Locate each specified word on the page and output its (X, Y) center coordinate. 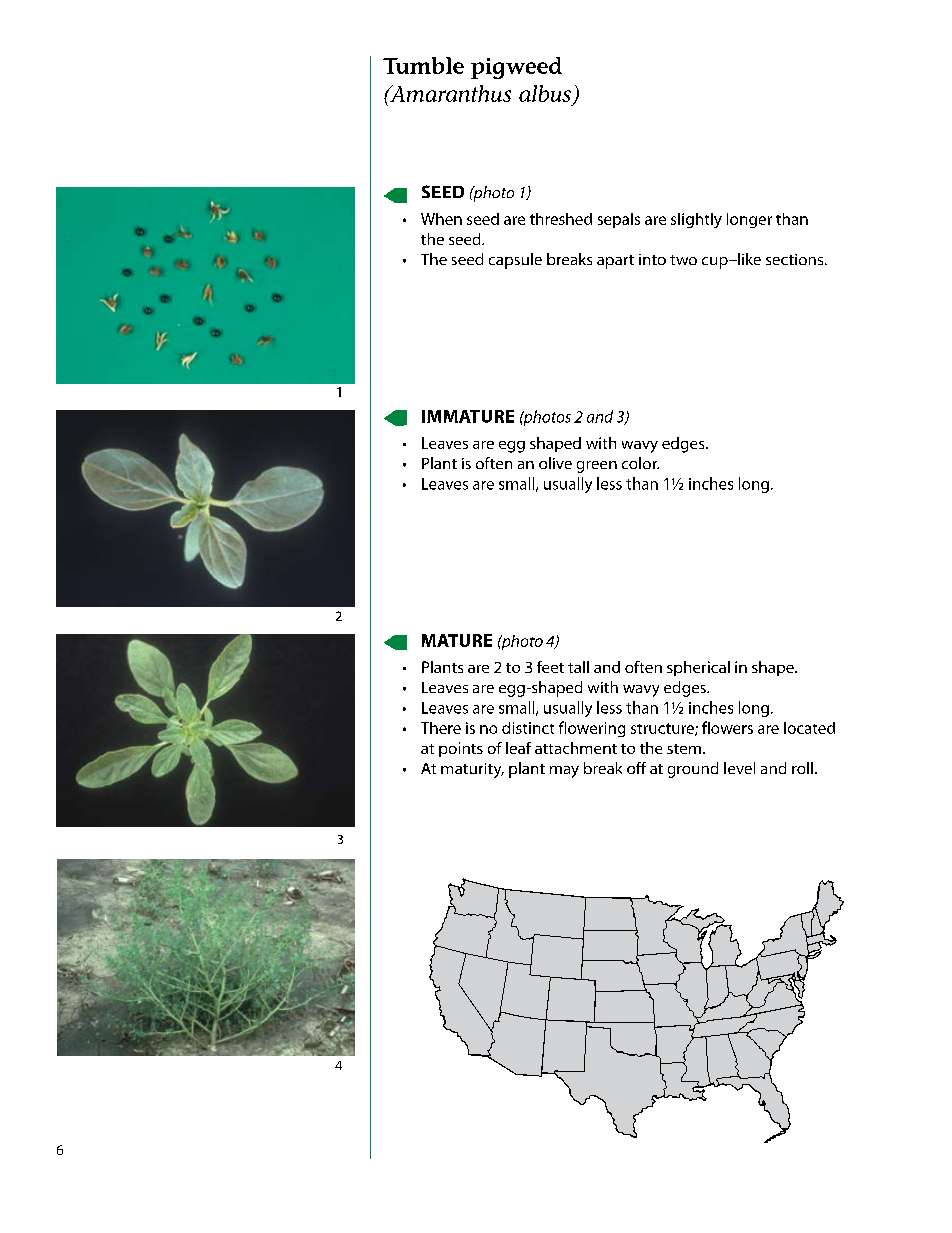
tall (578, 667)
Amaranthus (449, 93)
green (597, 467)
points (461, 749)
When (441, 219)
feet (550, 667)
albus (546, 94)
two (683, 260)
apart (615, 262)
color (640, 463)
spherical (698, 668)
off (636, 768)
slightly (696, 220)
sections (796, 259)
